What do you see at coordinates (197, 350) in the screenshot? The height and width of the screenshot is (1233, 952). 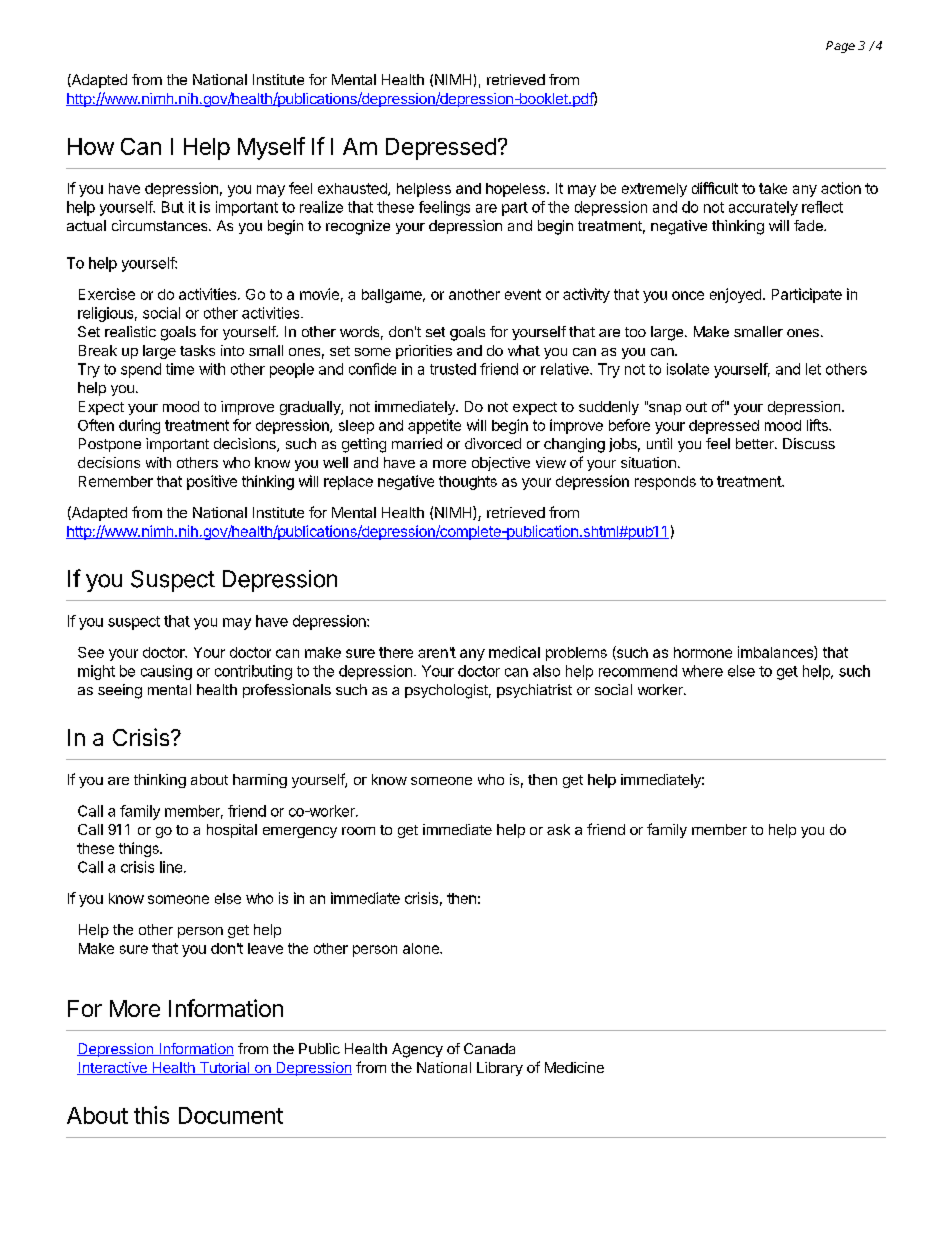 I see `tasks` at bounding box center [197, 350].
